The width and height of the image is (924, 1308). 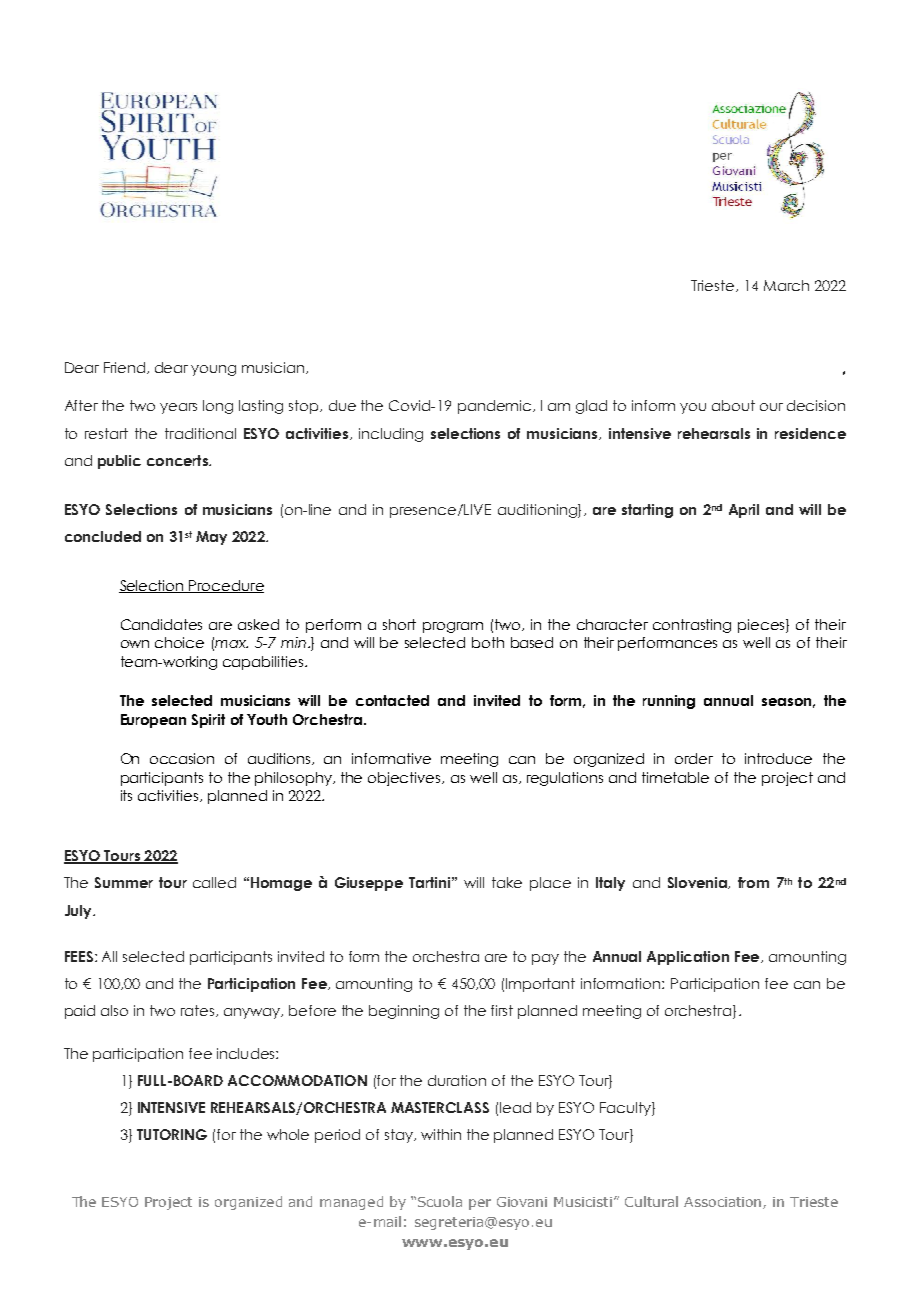 I want to click on Application, so click(x=688, y=958).
